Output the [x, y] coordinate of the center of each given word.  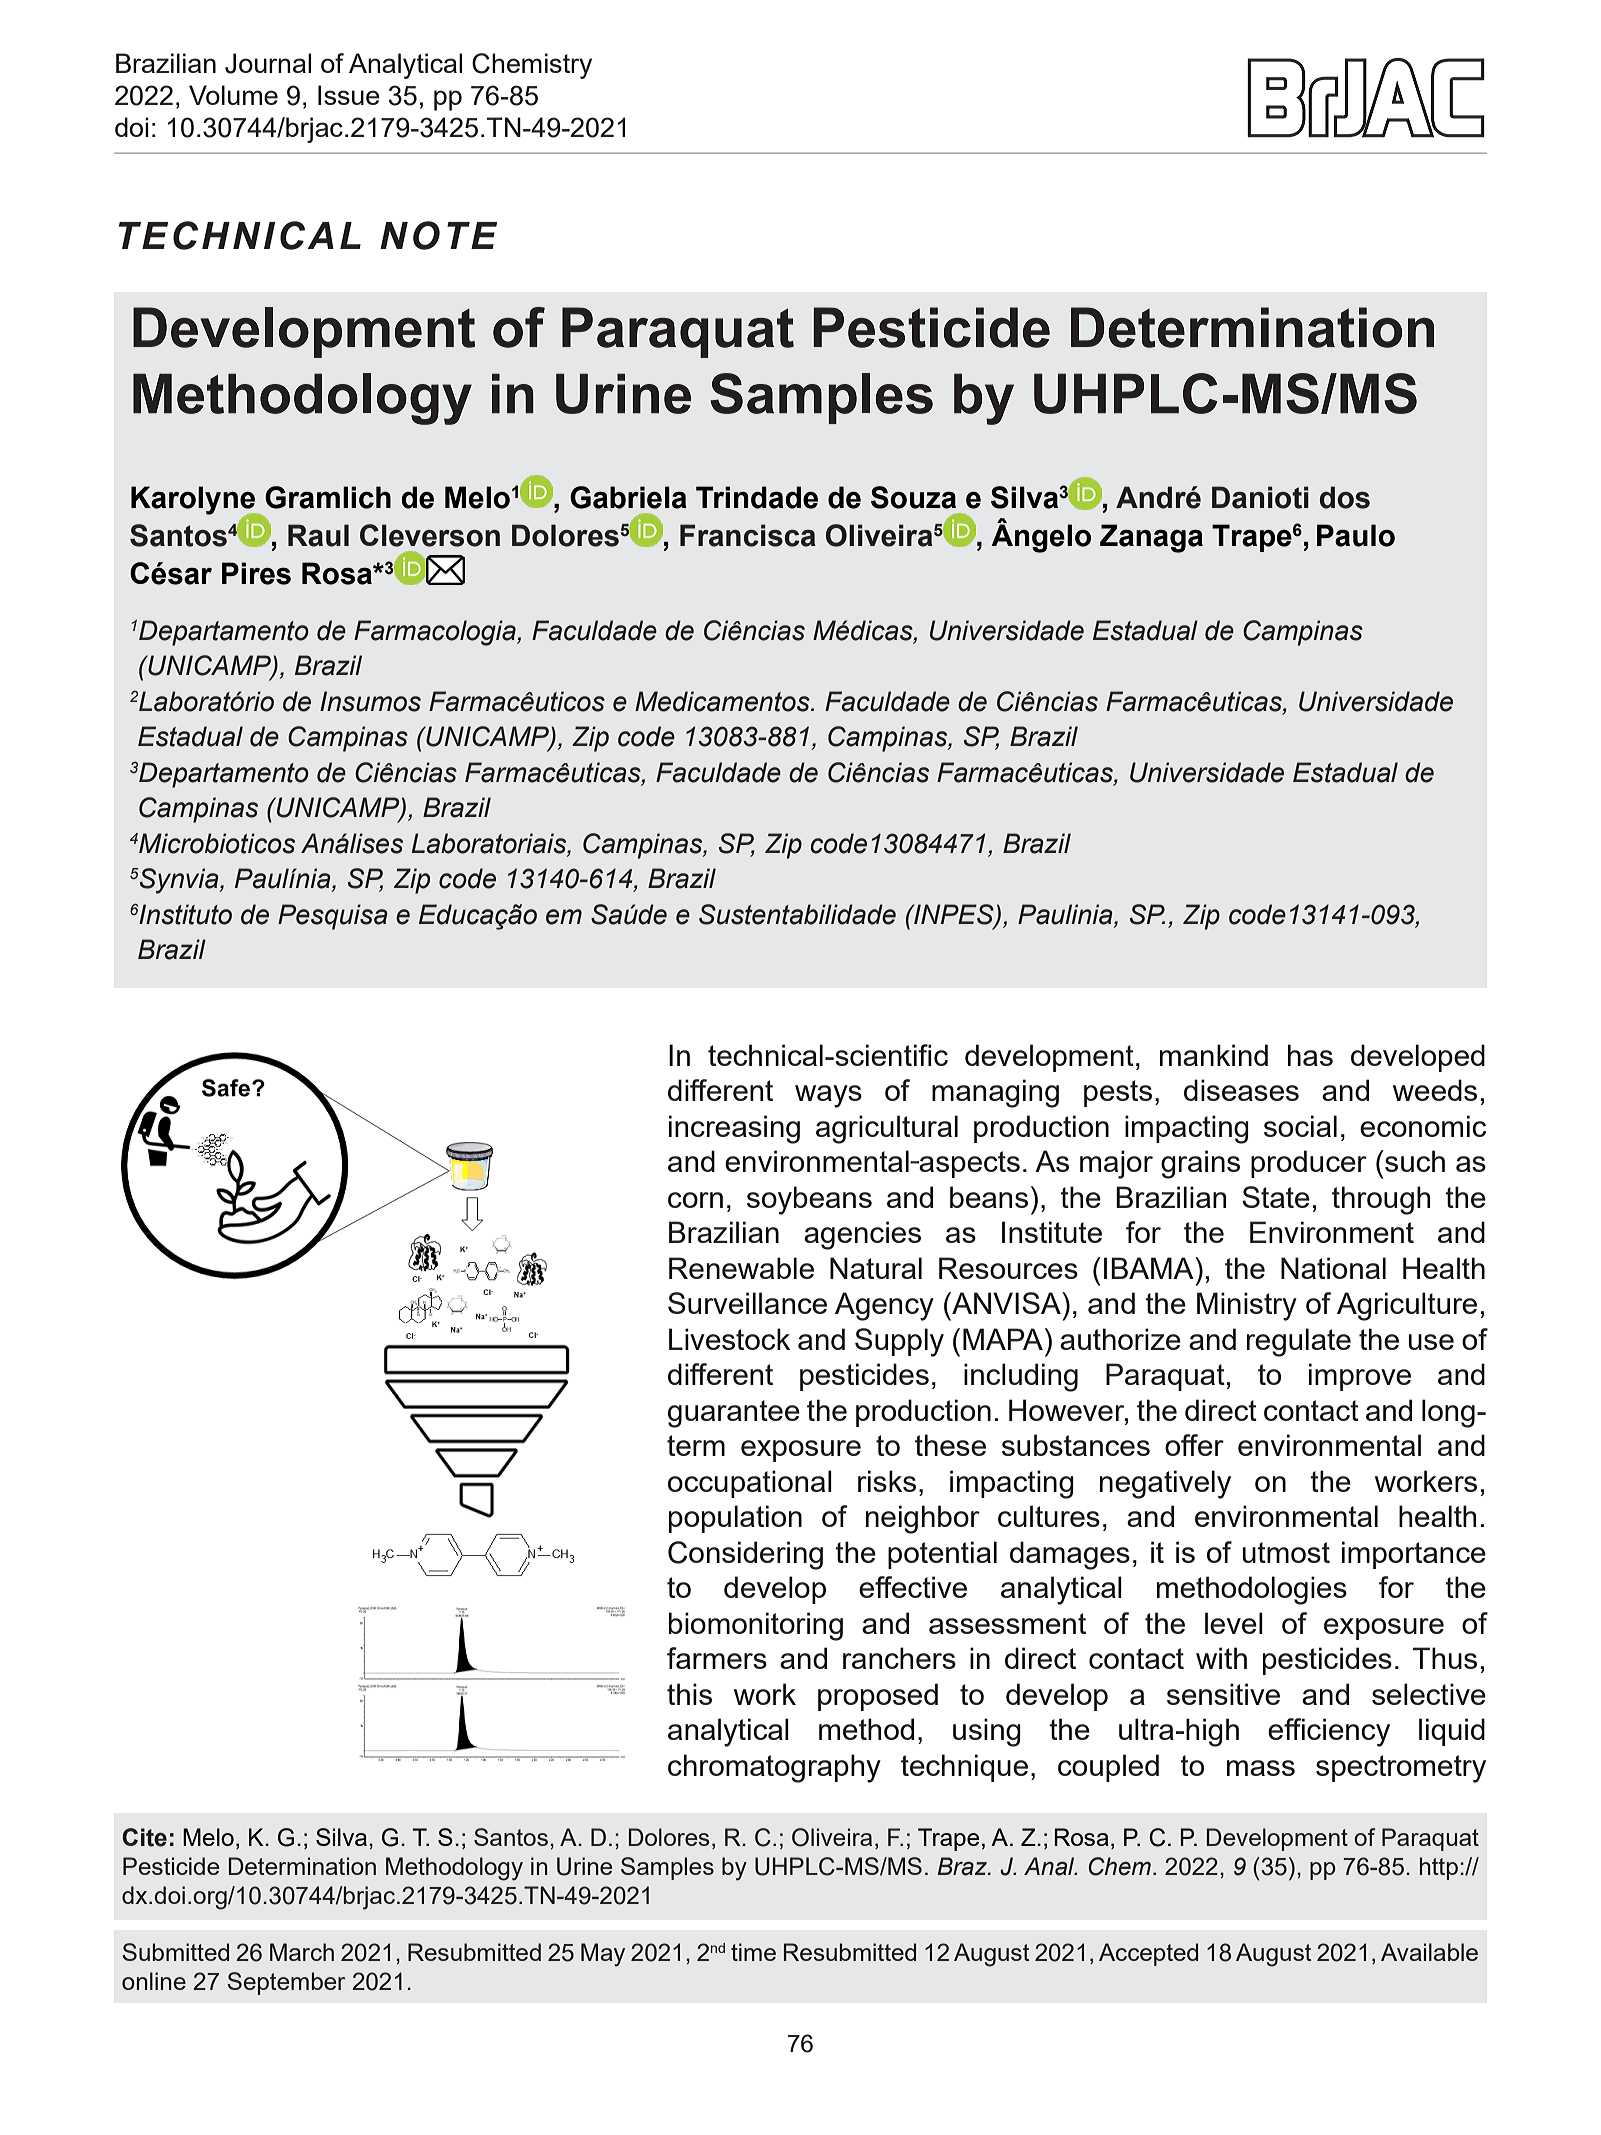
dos [1345, 497]
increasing [734, 1129]
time [753, 1952]
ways [828, 1096]
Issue [349, 95]
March [302, 1952]
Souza [913, 497]
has [1310, 1055]
